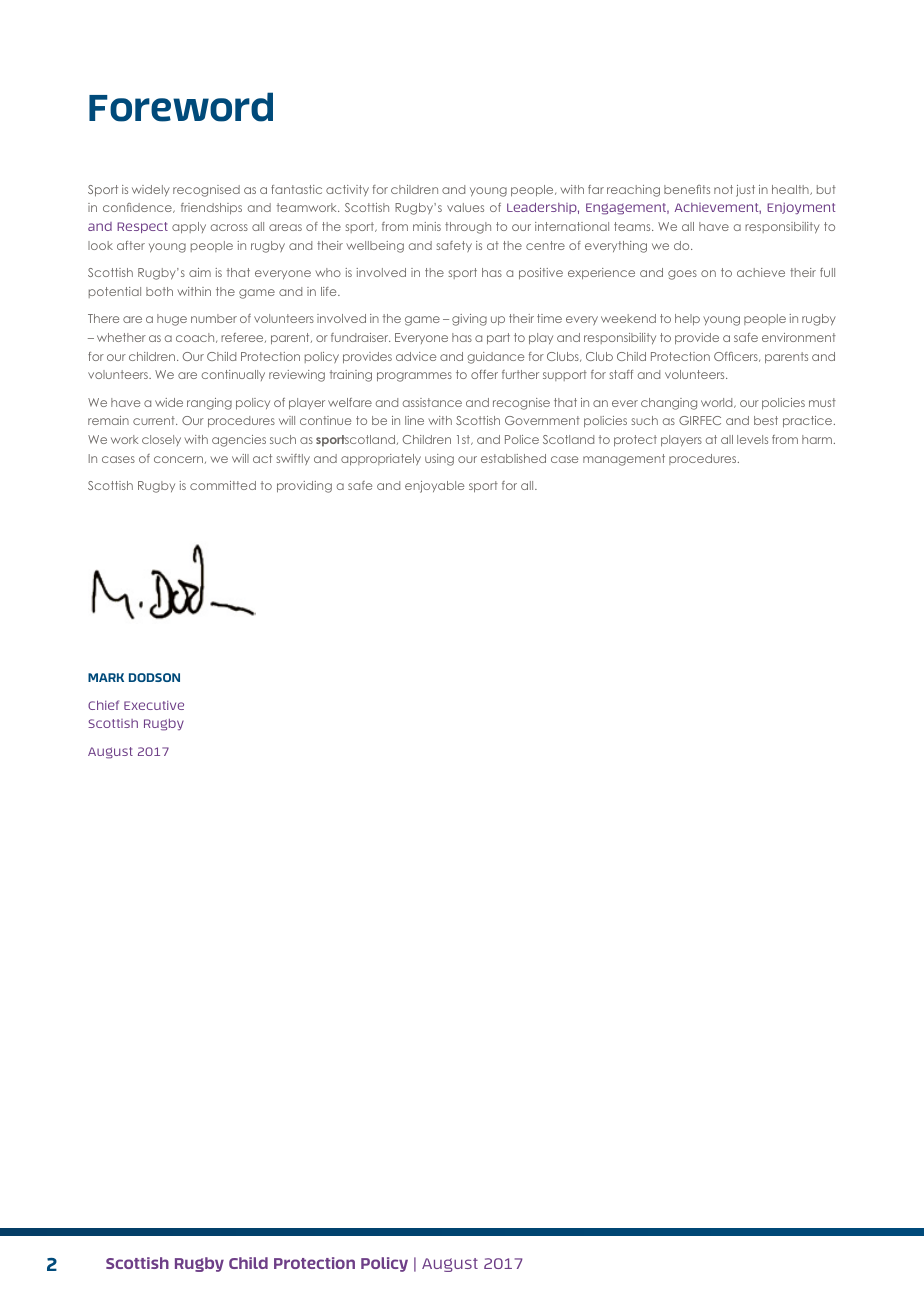 The width and height of the screenshot is (924, 1308). Describe the element at coordinates (347, 190) in the screenshot. I see `activity` at that location.
